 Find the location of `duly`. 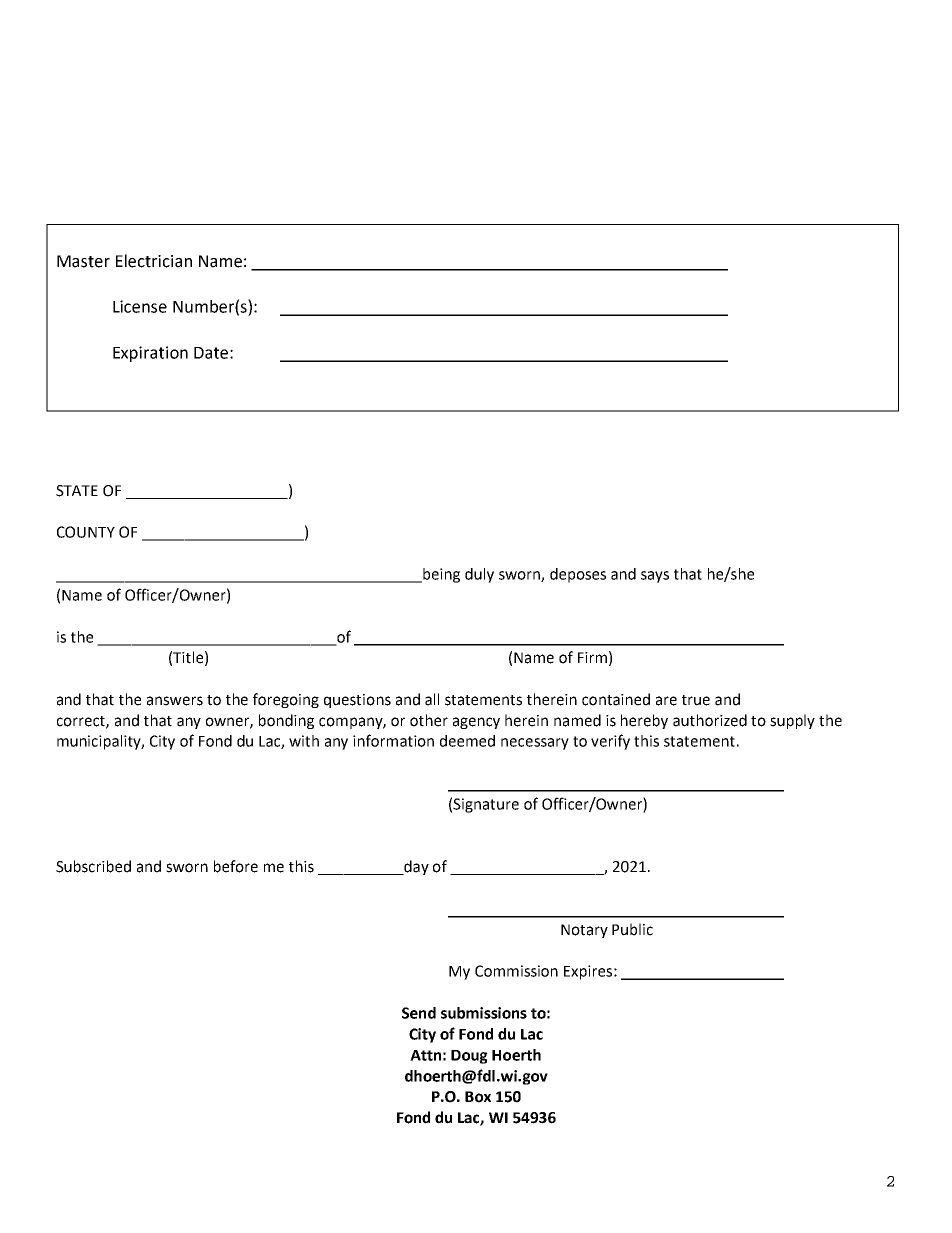

duly is located at coordinates (479, 575).
